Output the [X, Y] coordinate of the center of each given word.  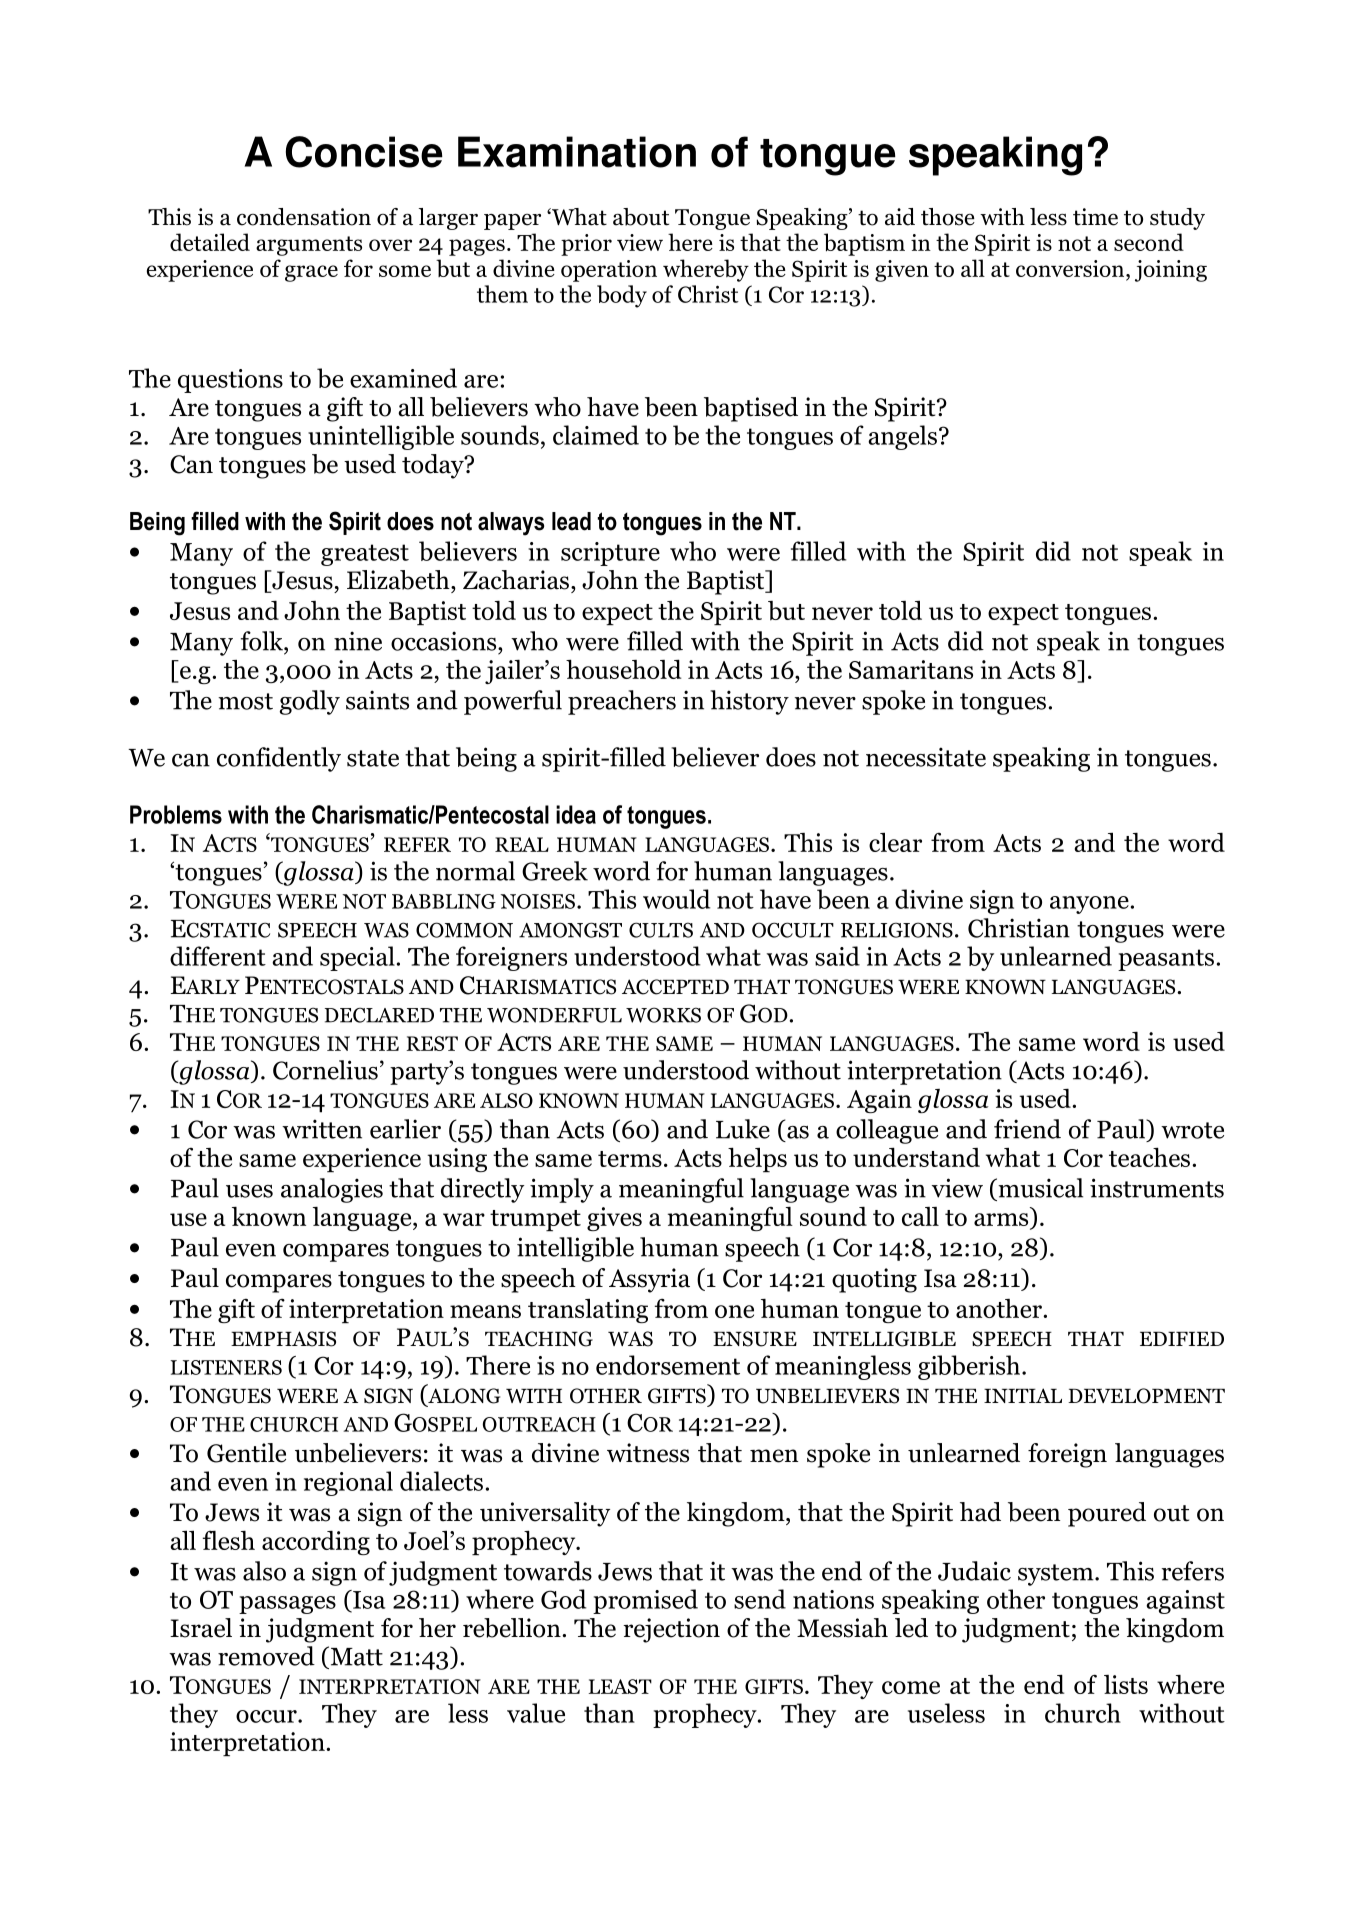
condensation [304, 217]
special [357, 958]
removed [266, 1656]
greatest [365, 555]
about [641, 217]
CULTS [661, 930]
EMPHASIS [283, 1339]
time [1095, 217]
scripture [610, 554]
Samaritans [911, 669]
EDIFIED [1182, 1339]
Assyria [649, 1280]
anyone [1089, 905]
